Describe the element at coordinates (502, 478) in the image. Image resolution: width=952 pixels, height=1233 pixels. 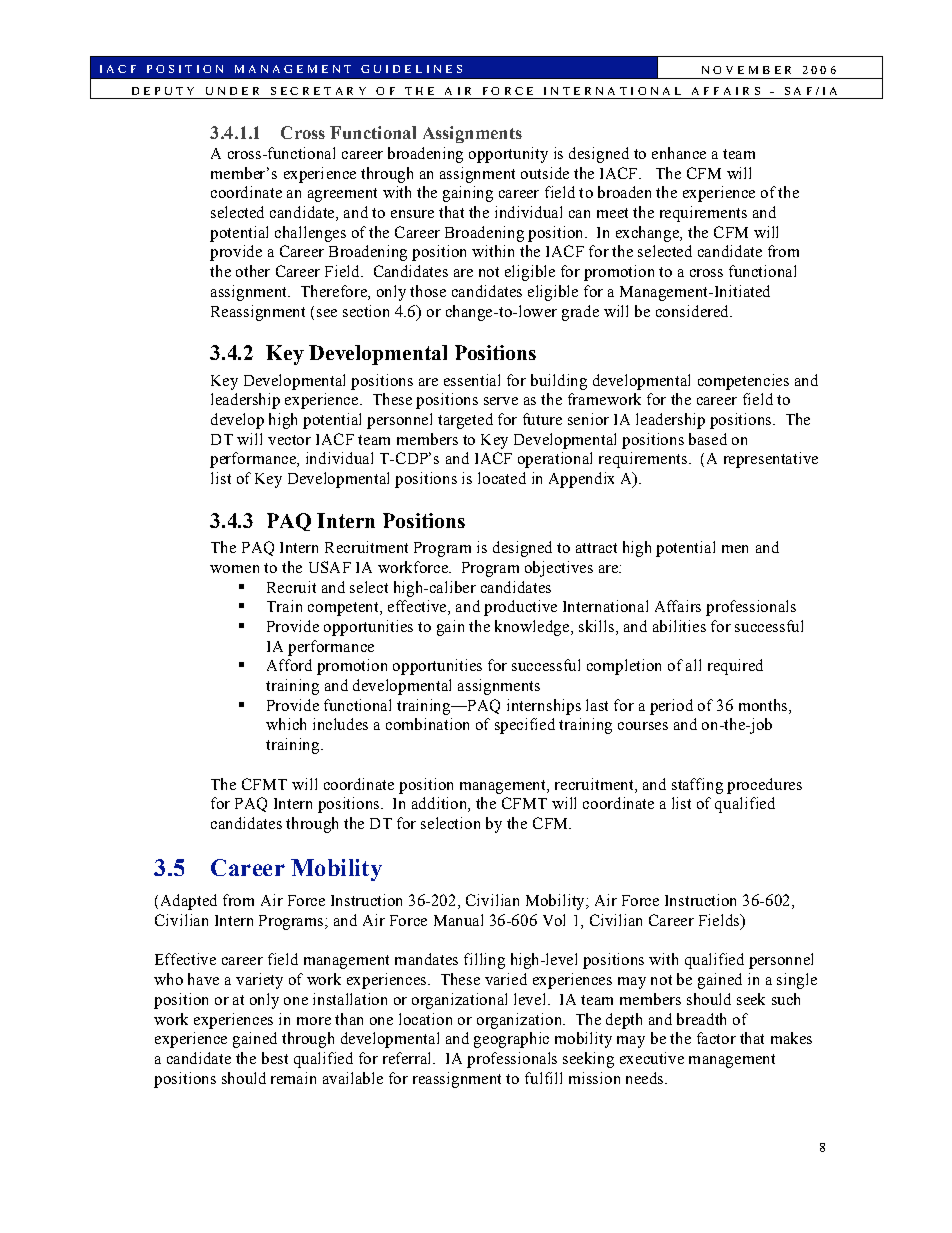
I see `located` at that location.
